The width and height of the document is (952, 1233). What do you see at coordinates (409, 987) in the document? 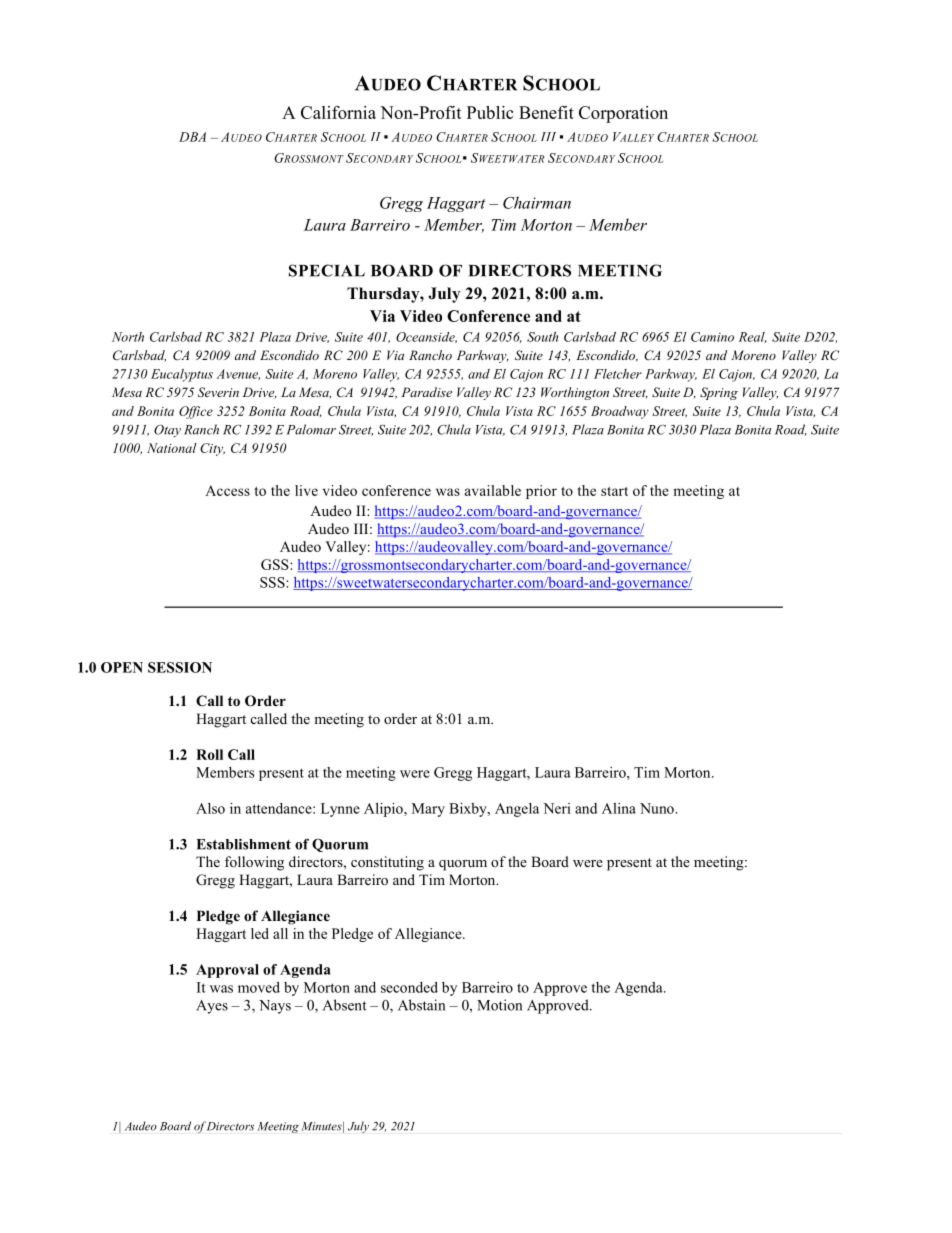
I see `seconded` at bounding box center [409, 987].
